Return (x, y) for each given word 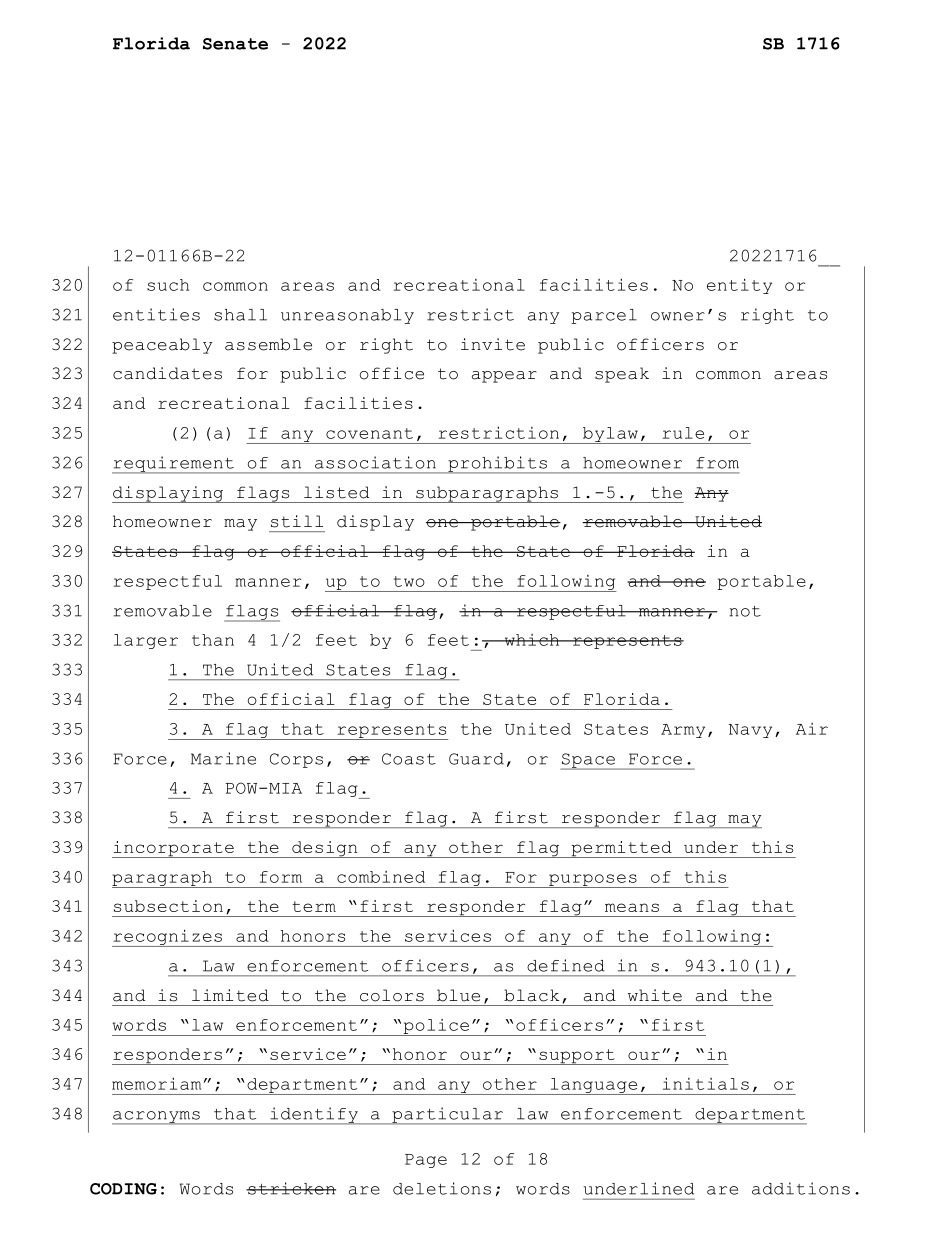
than (213, 640)
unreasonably (347, 316)
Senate (235, 44)
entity (739, 286)
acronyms (157, 1118)
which (532, 640)
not (745, 611)
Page (426, 1161)
